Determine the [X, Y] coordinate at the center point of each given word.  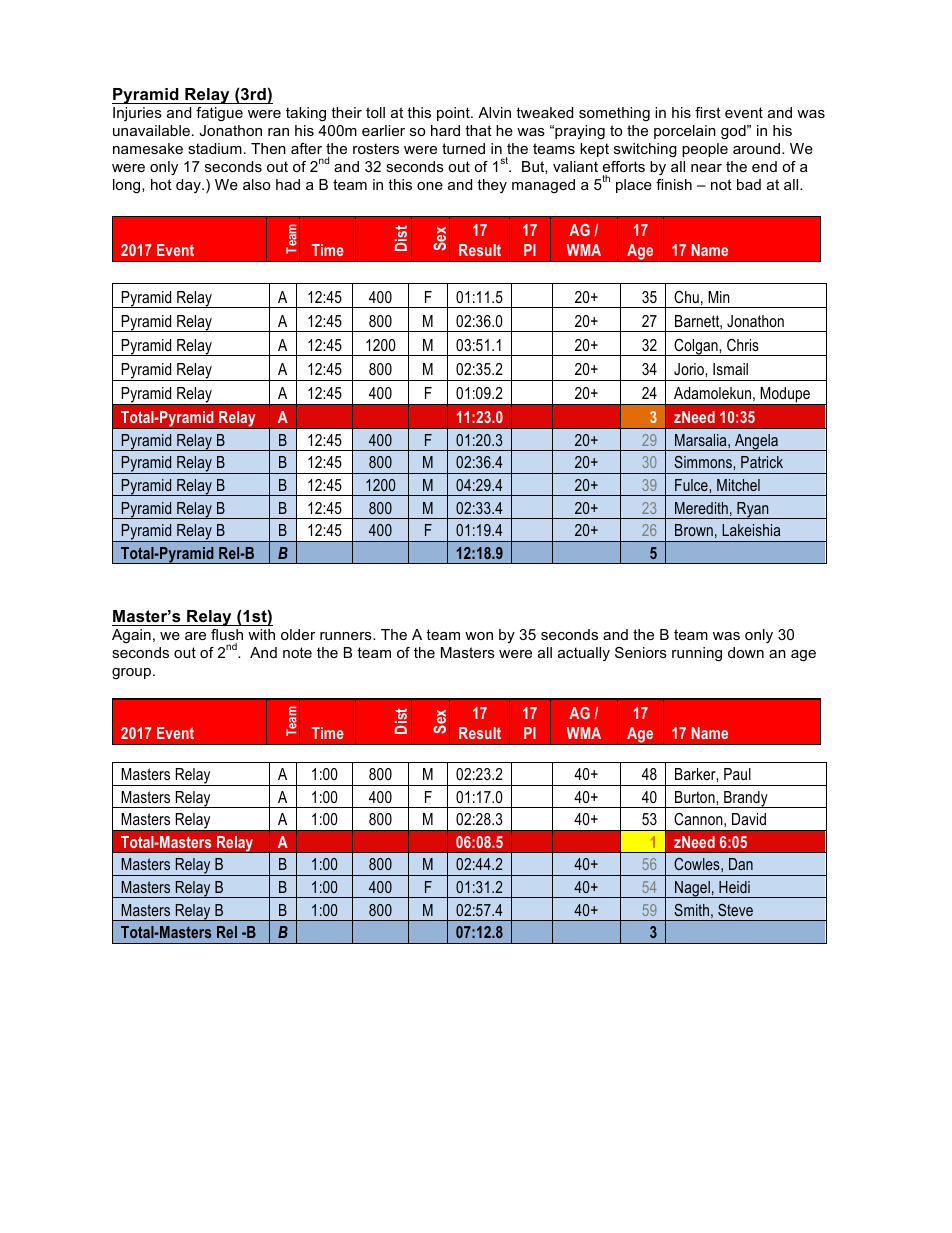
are [195, 636]
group [131, 673]
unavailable [151, 130]
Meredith [701, 508]
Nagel [692, 889]
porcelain [685, 132]
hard [445, 130]
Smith [691, 910]
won [479, 636]
